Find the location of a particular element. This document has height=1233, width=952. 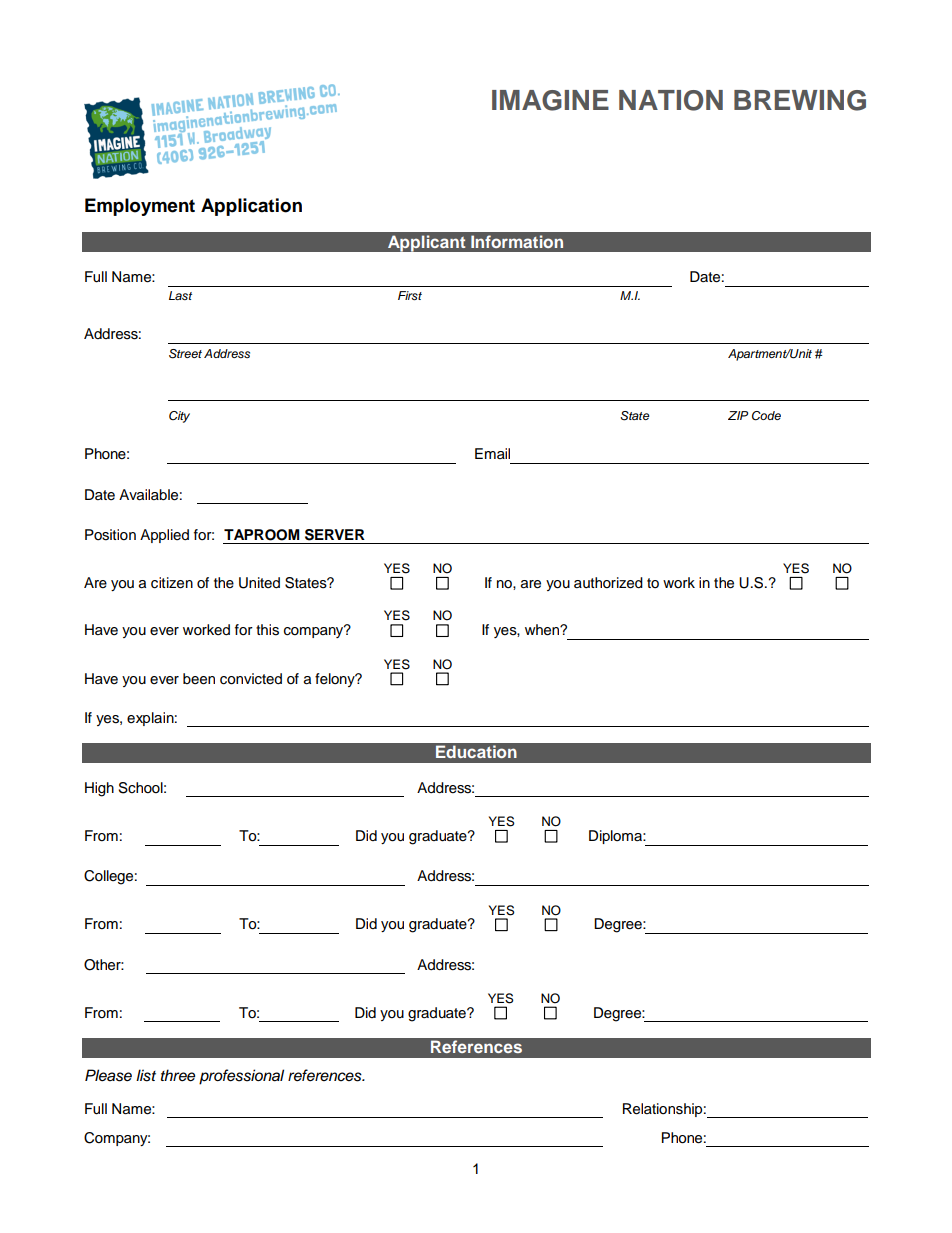

three is located at coordinates (178, 1075).
